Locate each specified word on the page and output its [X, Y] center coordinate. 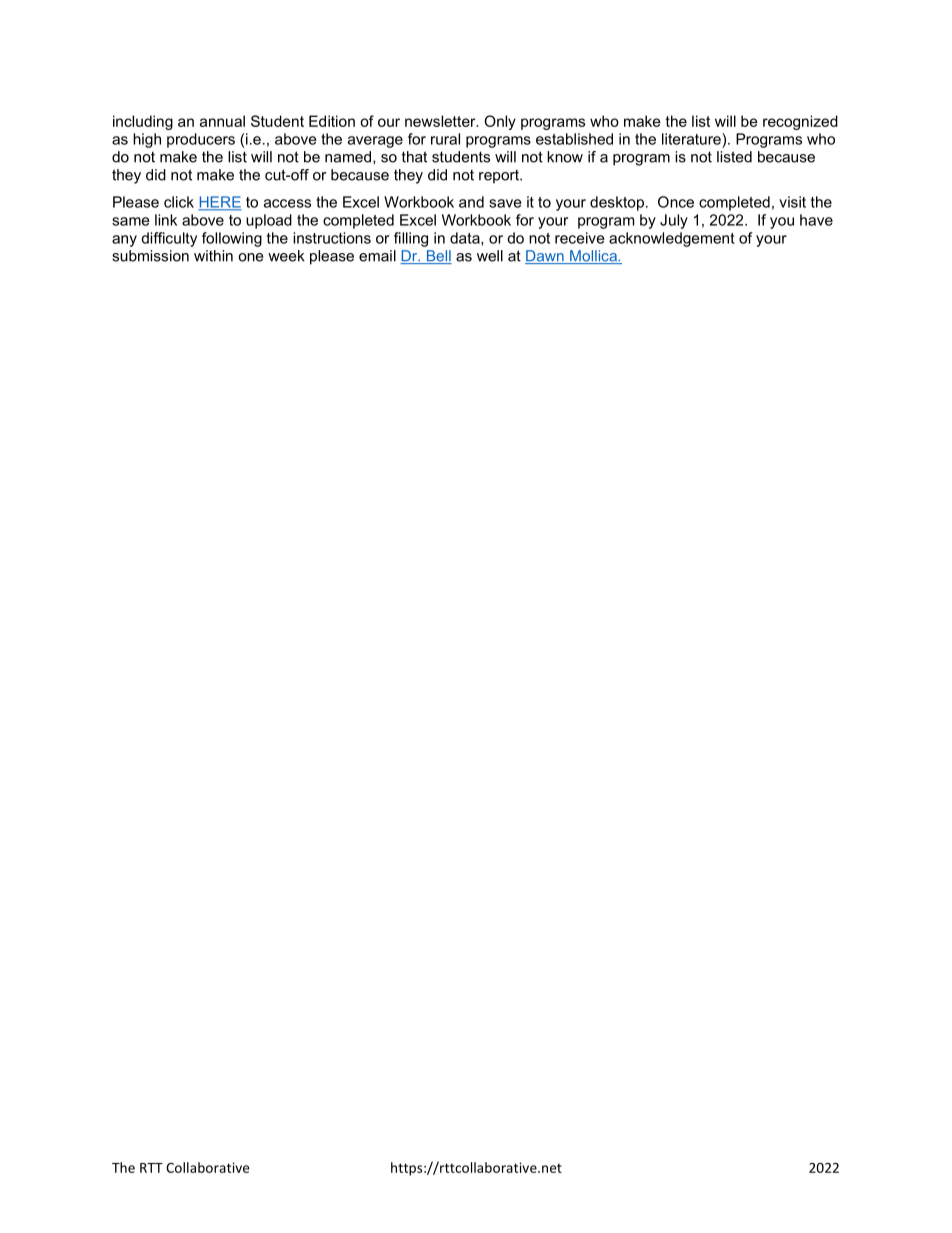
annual [222, 121]
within [213, 256]
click [179, 202]
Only [500, 122]
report [500, 177]
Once [676, 202]
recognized [800, 122]
